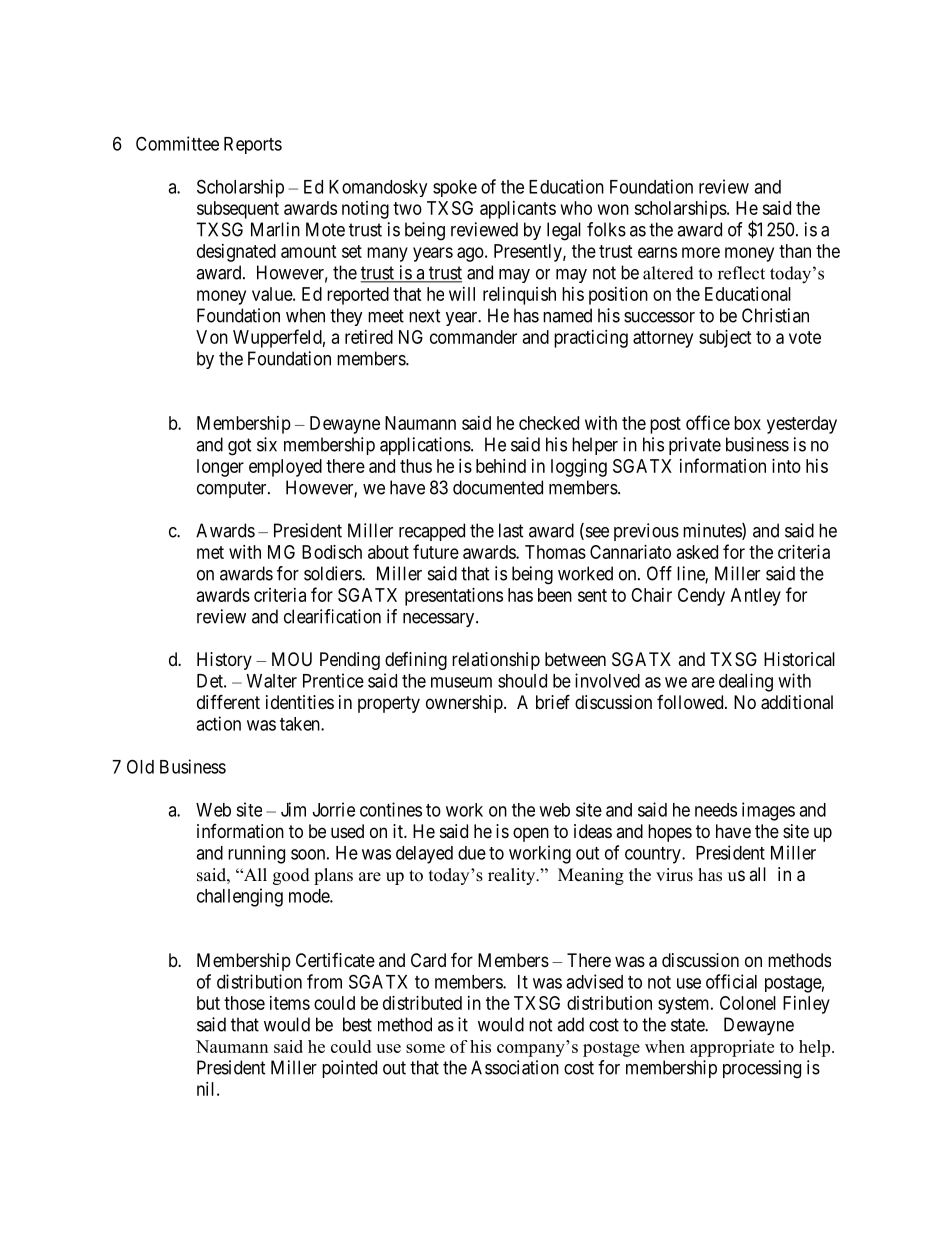  What do you see at coordinates (244, 1003) in the screenshot?
I see `those` at bounding box center [244, 1003].
